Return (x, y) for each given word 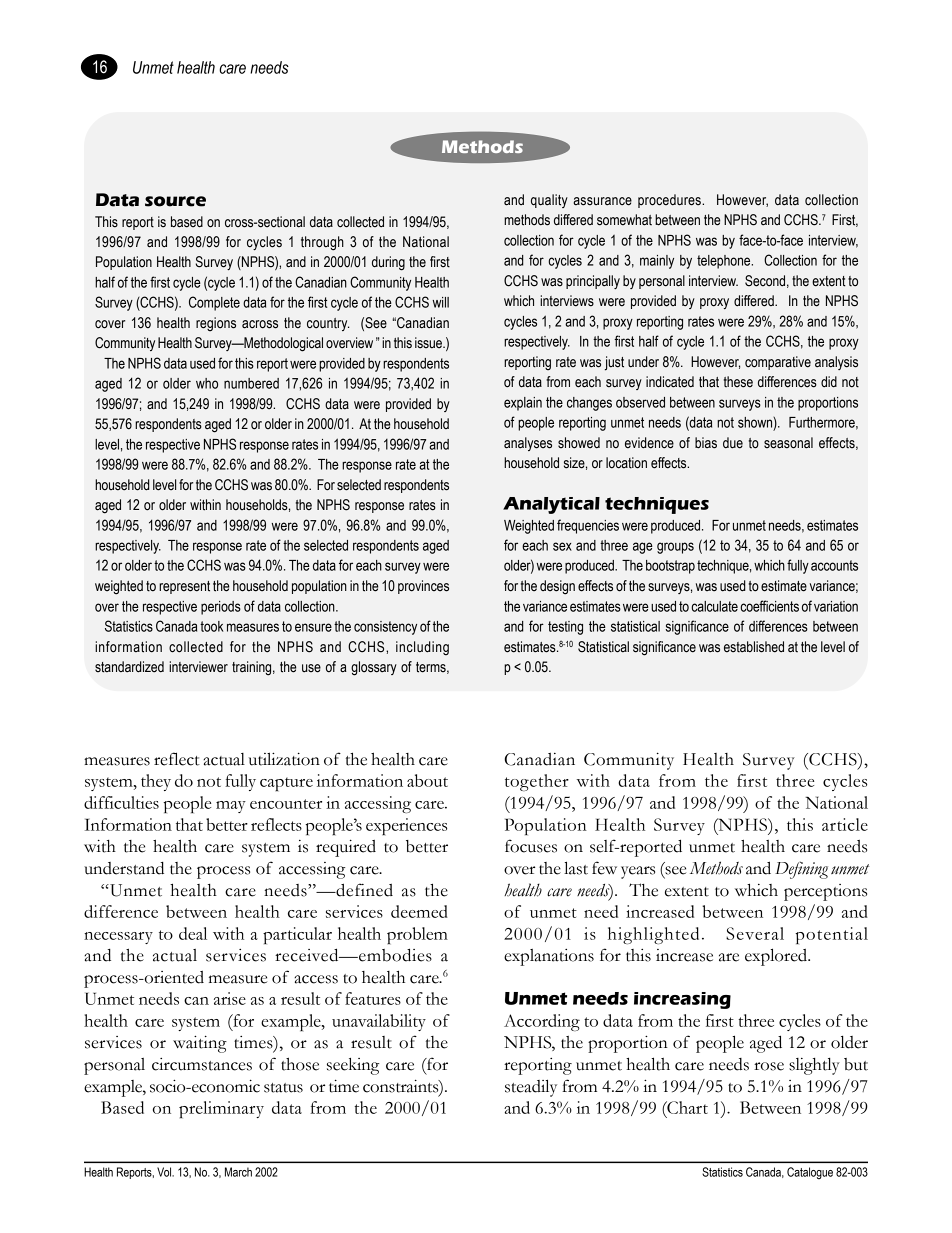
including (422, 648)
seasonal (788, 443)
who (207, 383)
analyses (528, 444)
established (754, 647)
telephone (725, 262)
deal (193, 933)
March (238, 1172)
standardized (129, 667)
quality (549, 201)
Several (755, 933)
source (175, 201)
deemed (419, 911)
